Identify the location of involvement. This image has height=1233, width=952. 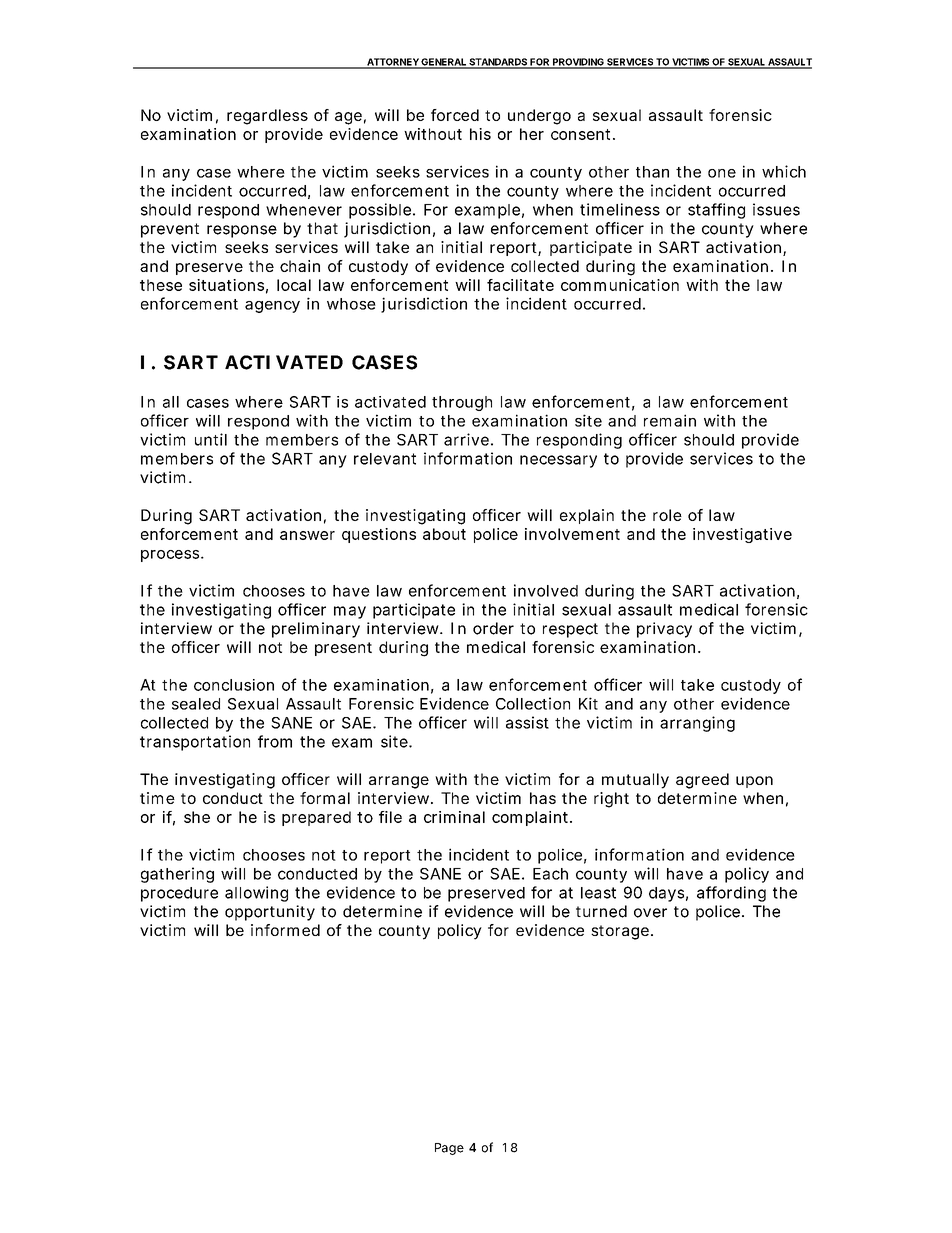
(572, 534).
